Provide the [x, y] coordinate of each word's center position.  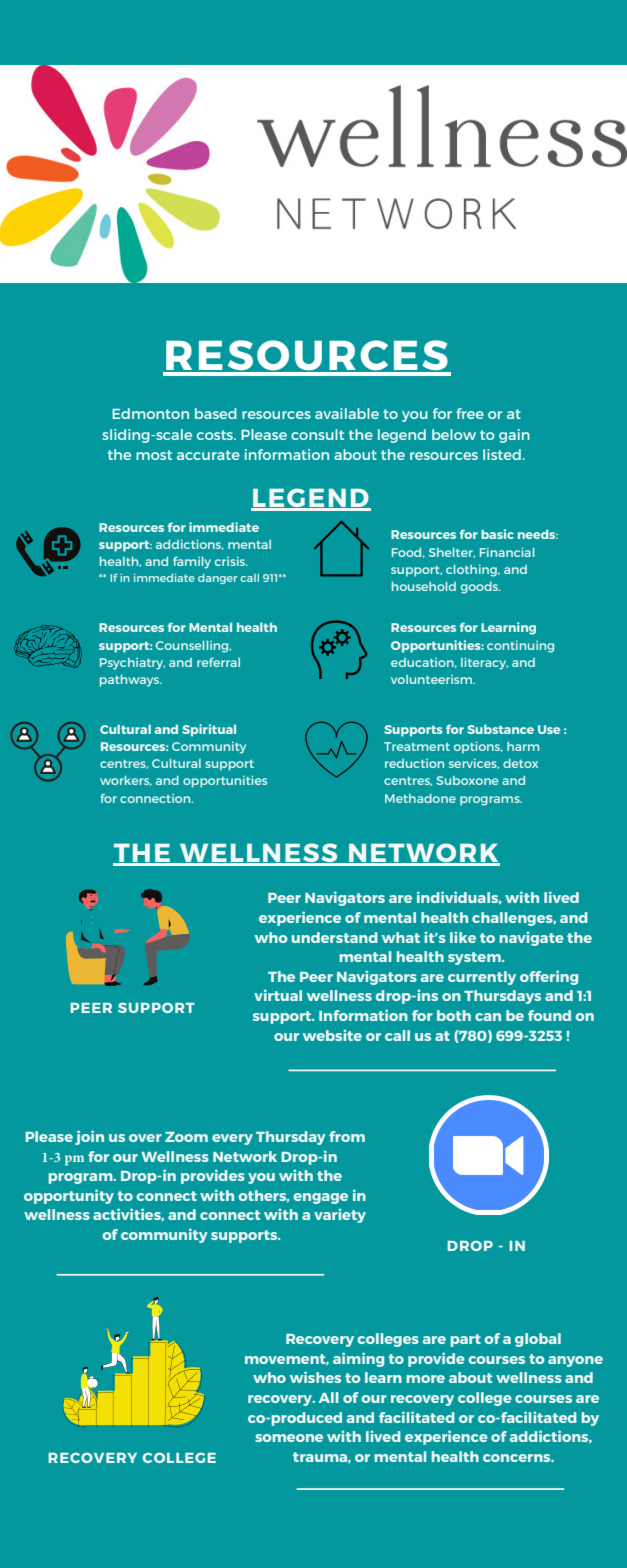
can [488, 1017]
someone [289, 1438]
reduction [414, 763]
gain [514, 436]
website [332, 1035]
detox [520, 763]
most [154, 455]
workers [126, 781]
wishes [315, 1377]
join [89, 1137]
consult [317, 434]
